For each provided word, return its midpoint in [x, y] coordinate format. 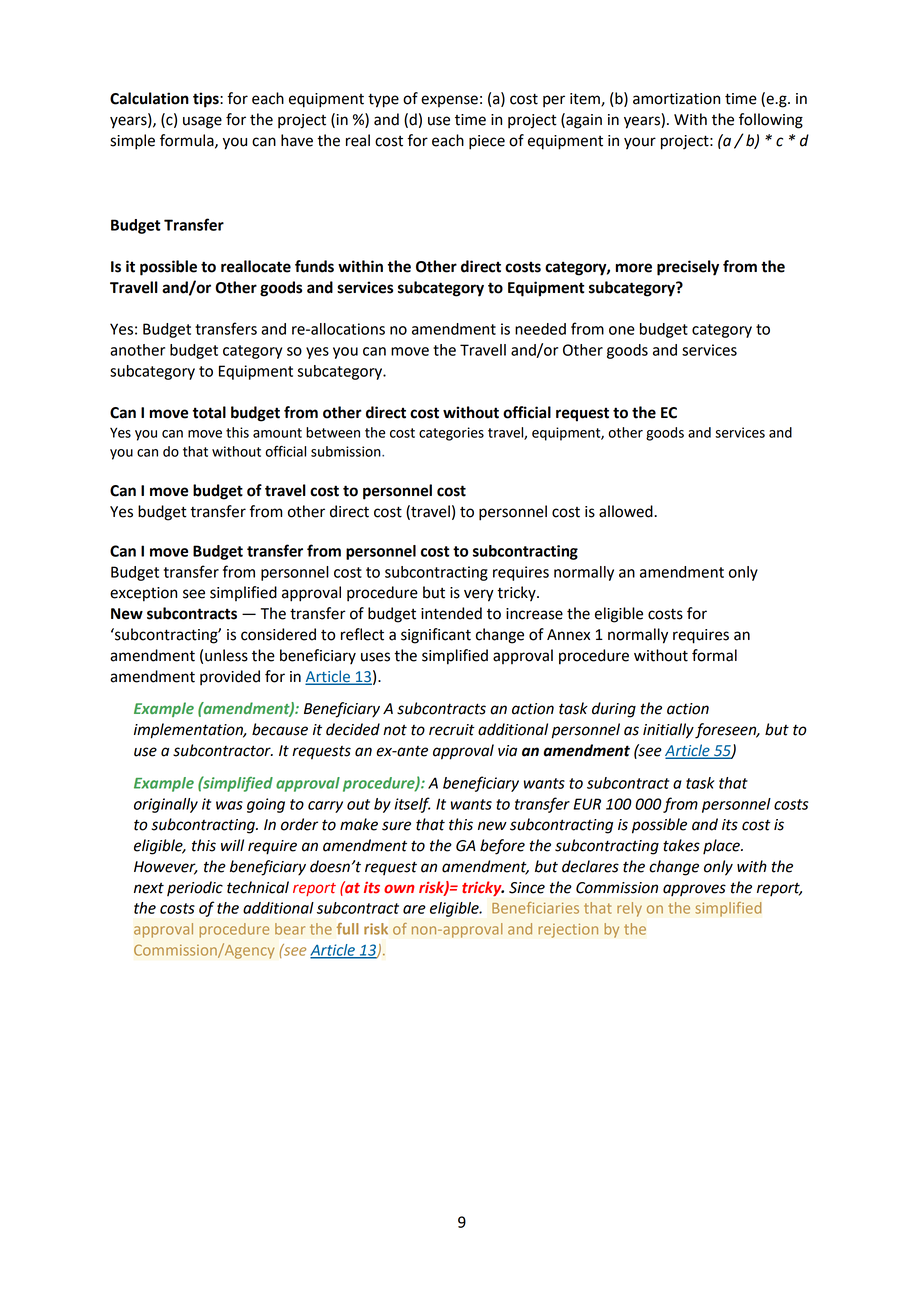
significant [436, 636]
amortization [676, 99]
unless [226, 655]
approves [694, 890]
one [622, 330]
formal [714, 655]
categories [451, 434]
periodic [195, 888]
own [399, 889]
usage [202, 122]
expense [449, 101]
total [209, 412]
